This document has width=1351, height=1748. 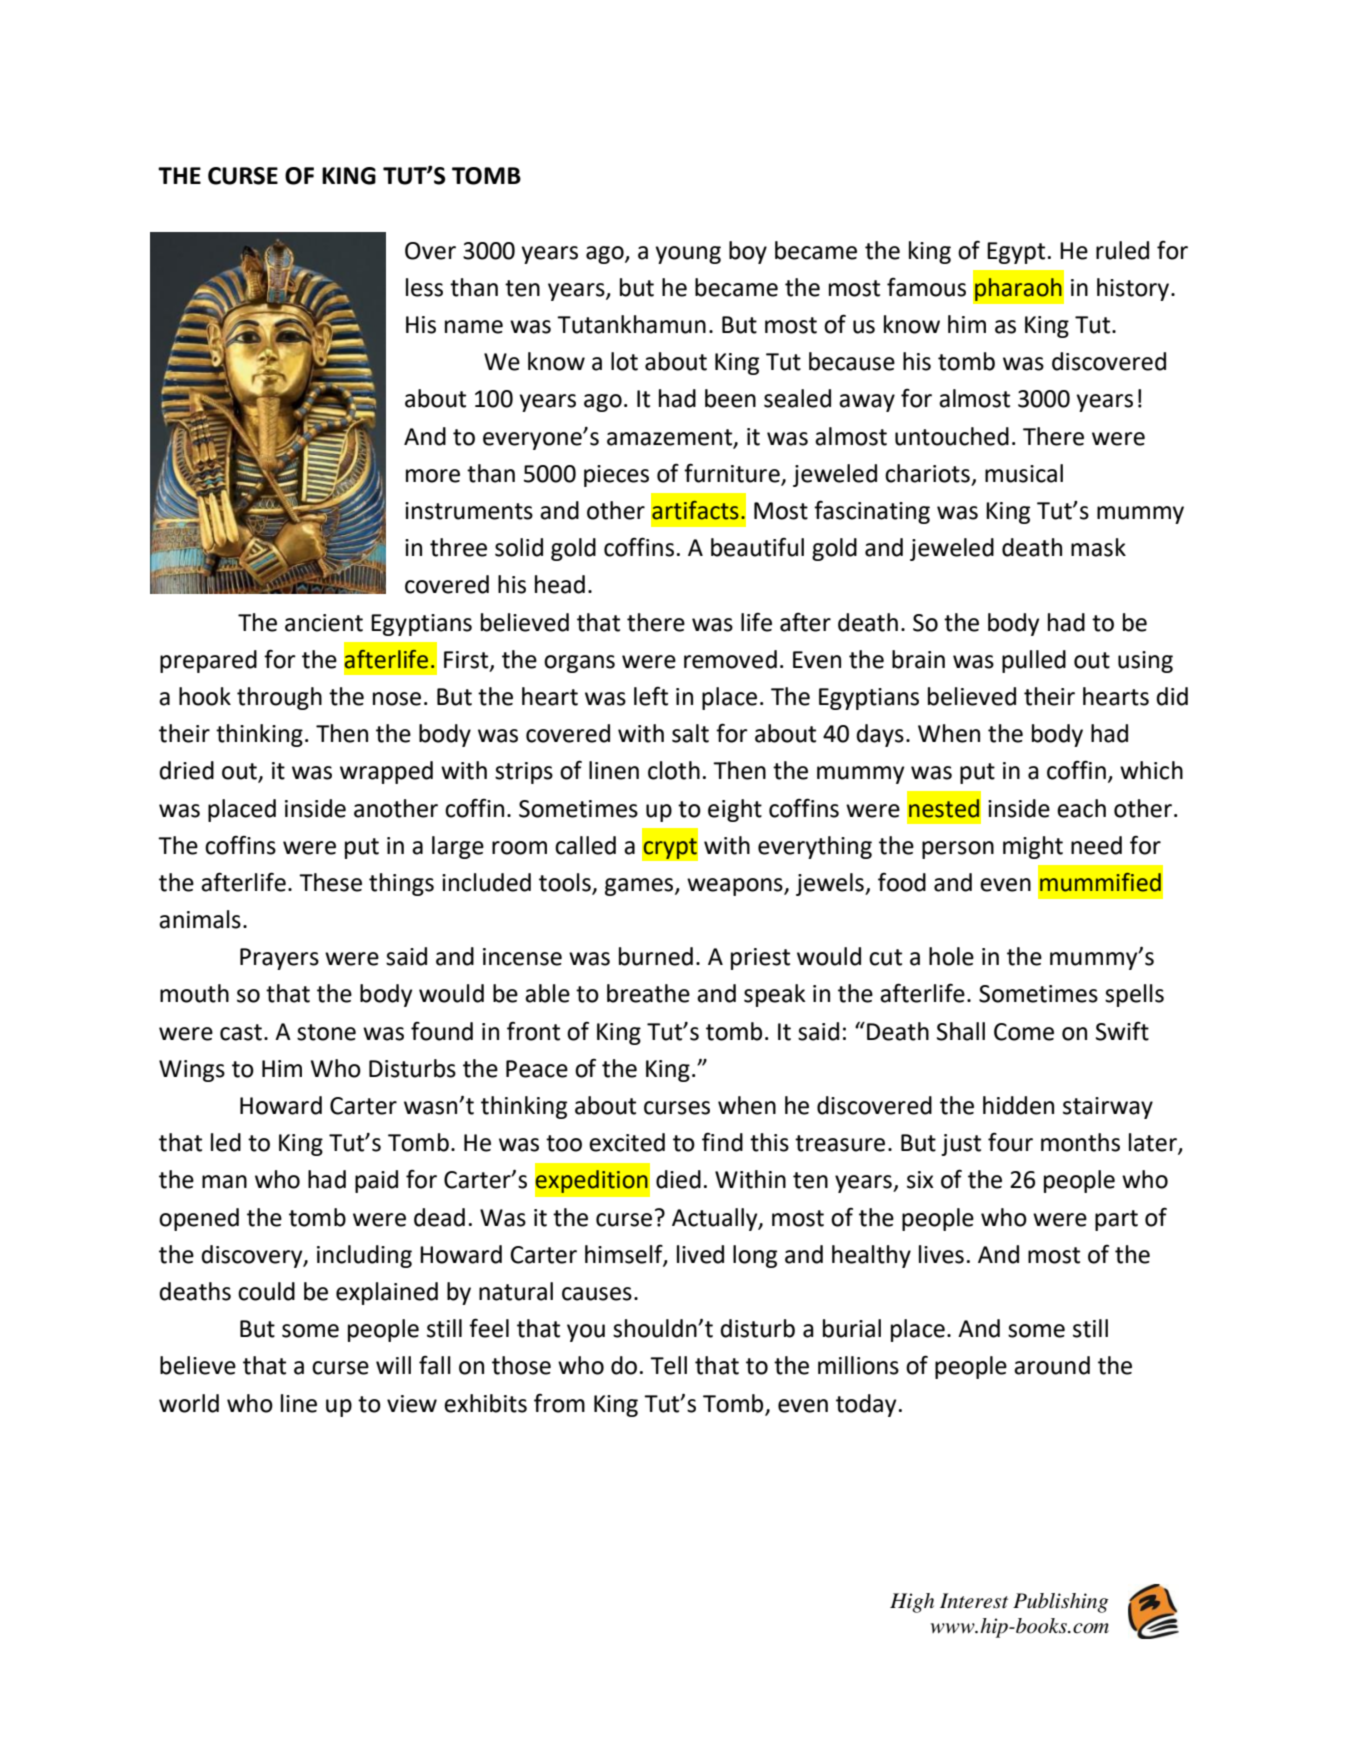 I want to click on ancient, so click(x=324, y=623).
